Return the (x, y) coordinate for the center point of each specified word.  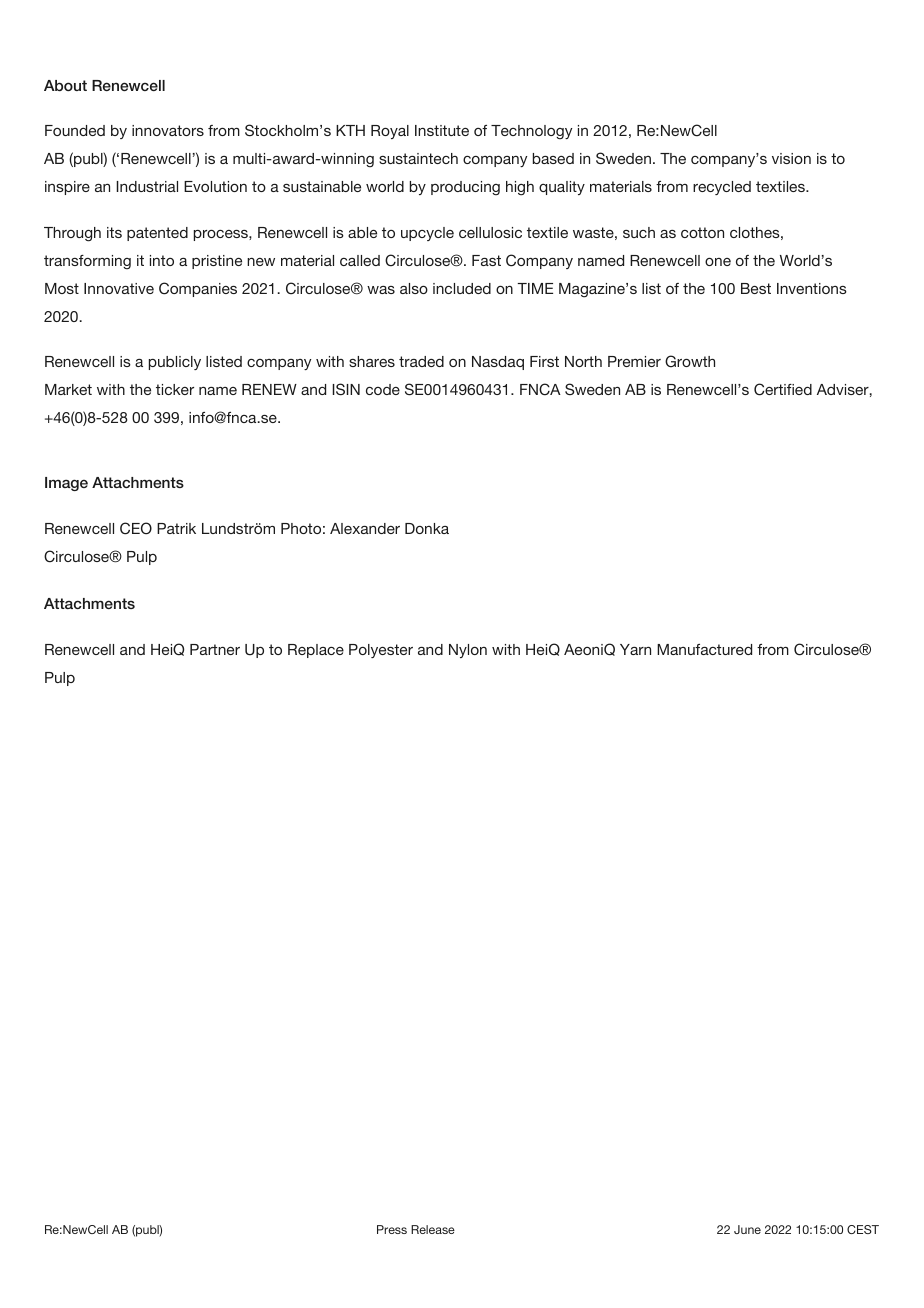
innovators (168, 130)
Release (433, 1229)
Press (392, 1229)
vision (791, 158)
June (747, 1229)
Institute (442, 130)
